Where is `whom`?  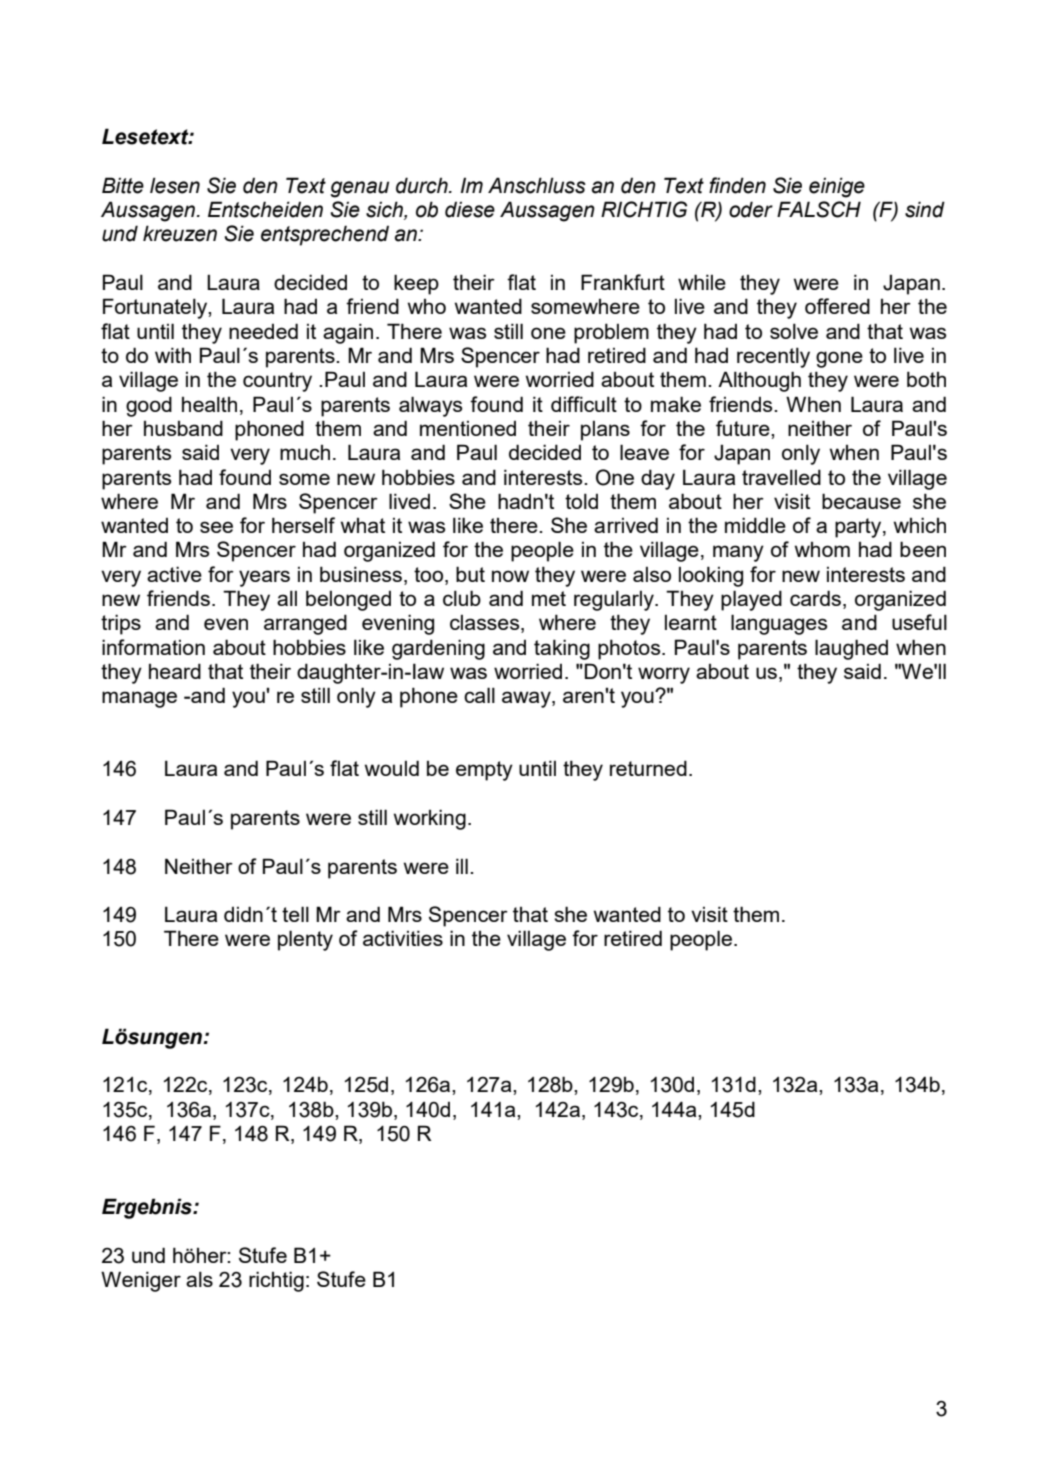 whom is located at coordinates (822, 549).
